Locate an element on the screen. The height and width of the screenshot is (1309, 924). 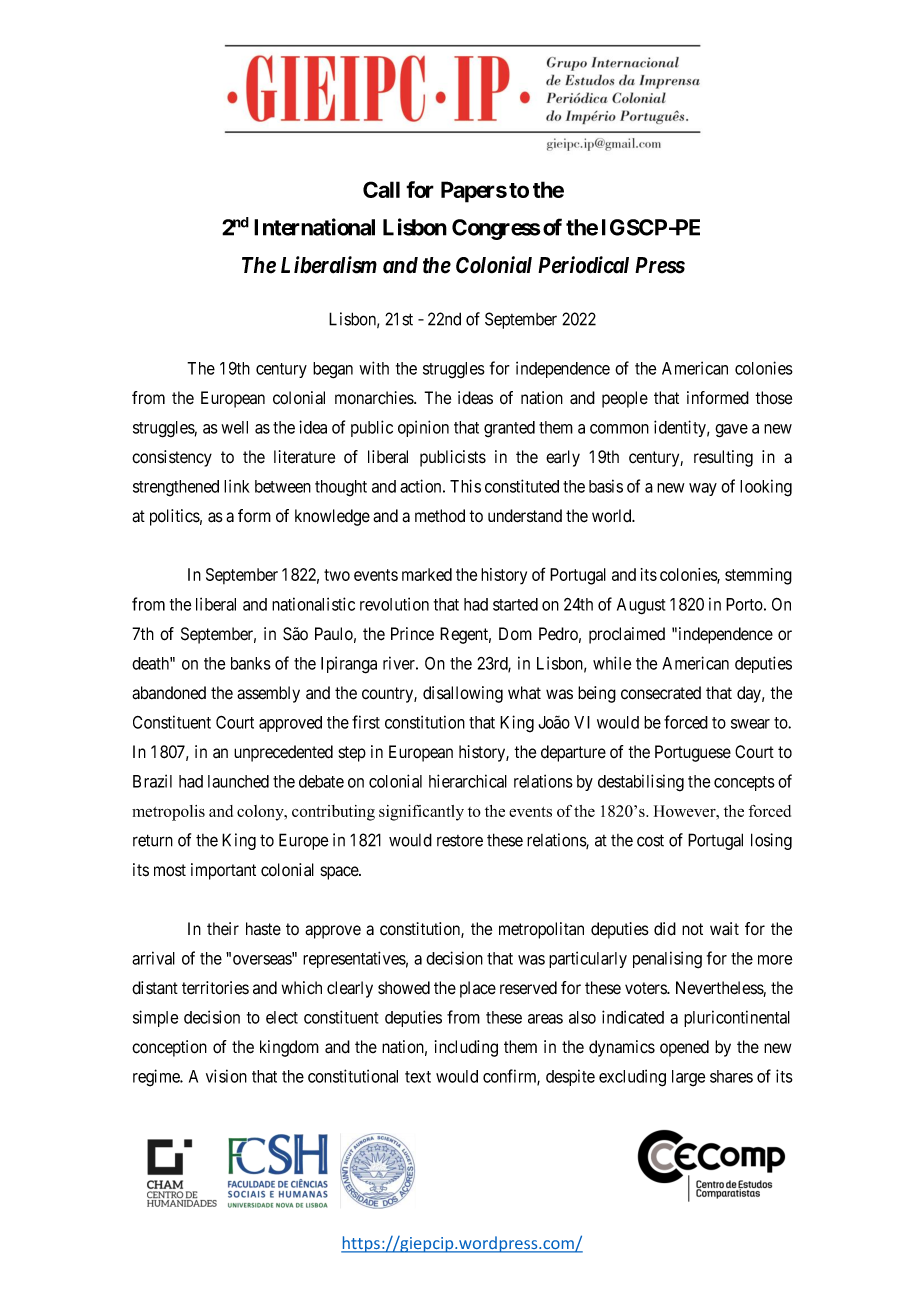
vision is located at coordinates (226, 1076).
